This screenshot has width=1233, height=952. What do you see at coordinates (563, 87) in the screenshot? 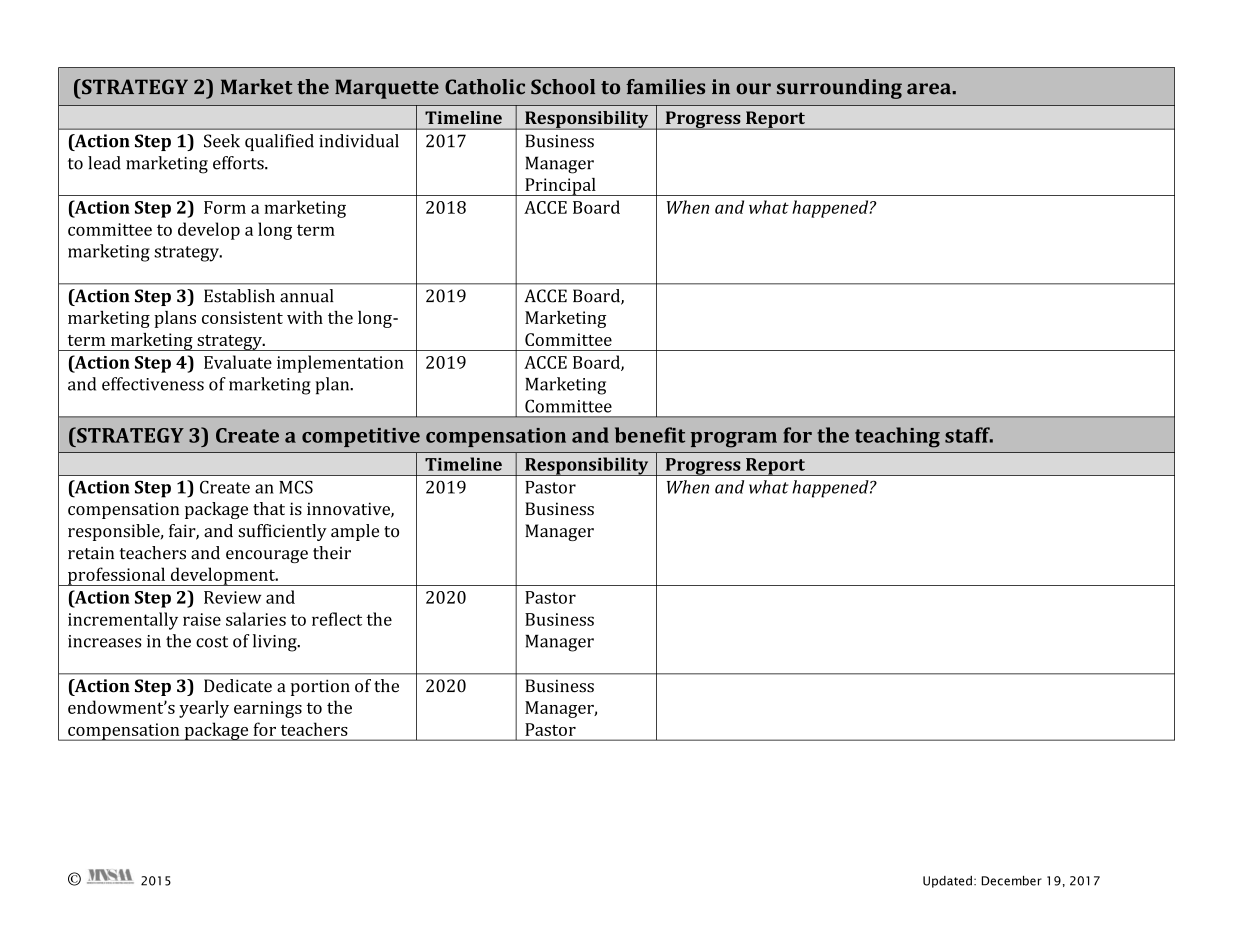
I see `School` at bounding box center [563, 87].
